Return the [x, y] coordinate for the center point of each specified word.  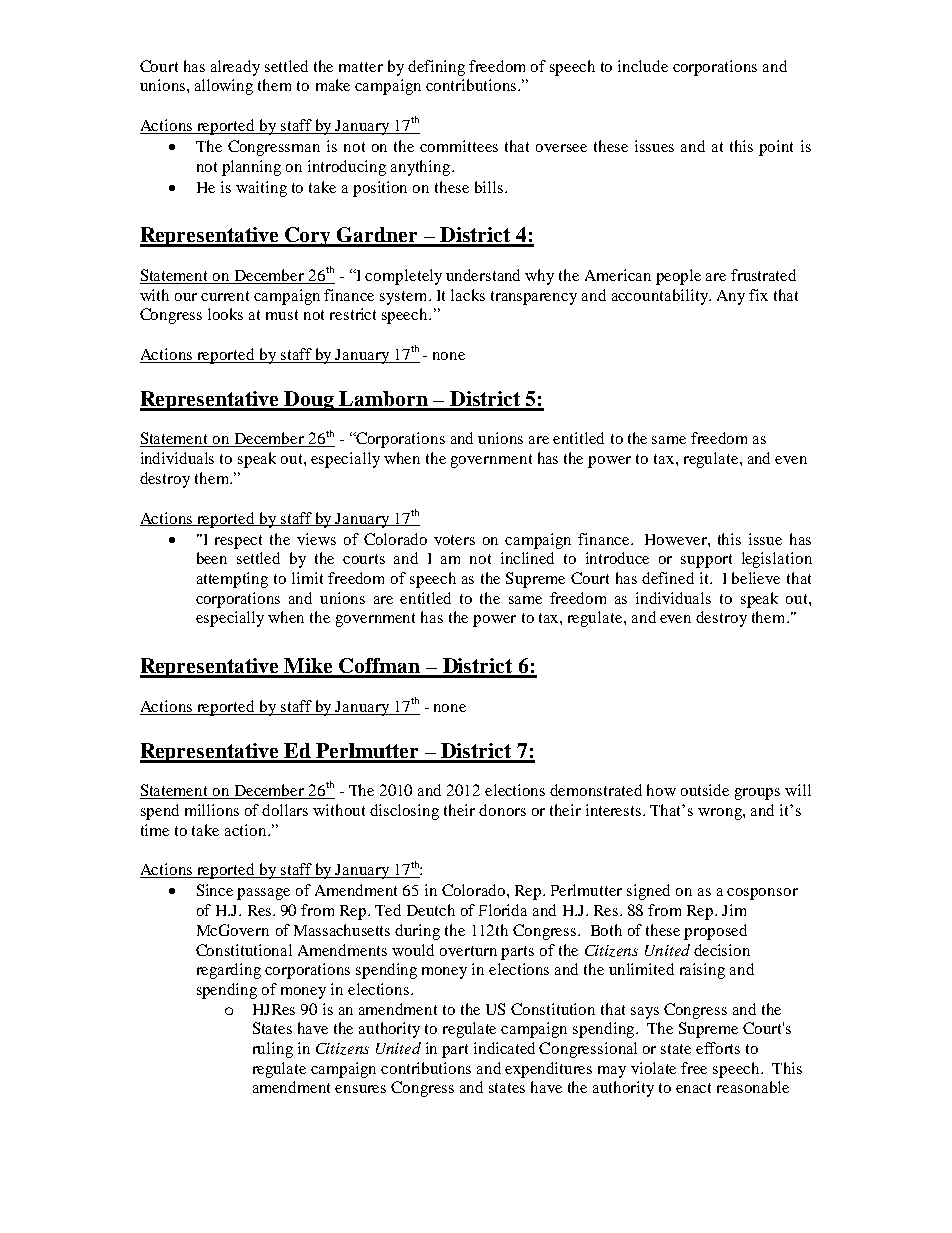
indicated [504, 1048]
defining [436, 68]
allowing [224, 87]
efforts [718, 1048]
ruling [273, 1050]
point [776, 148]
